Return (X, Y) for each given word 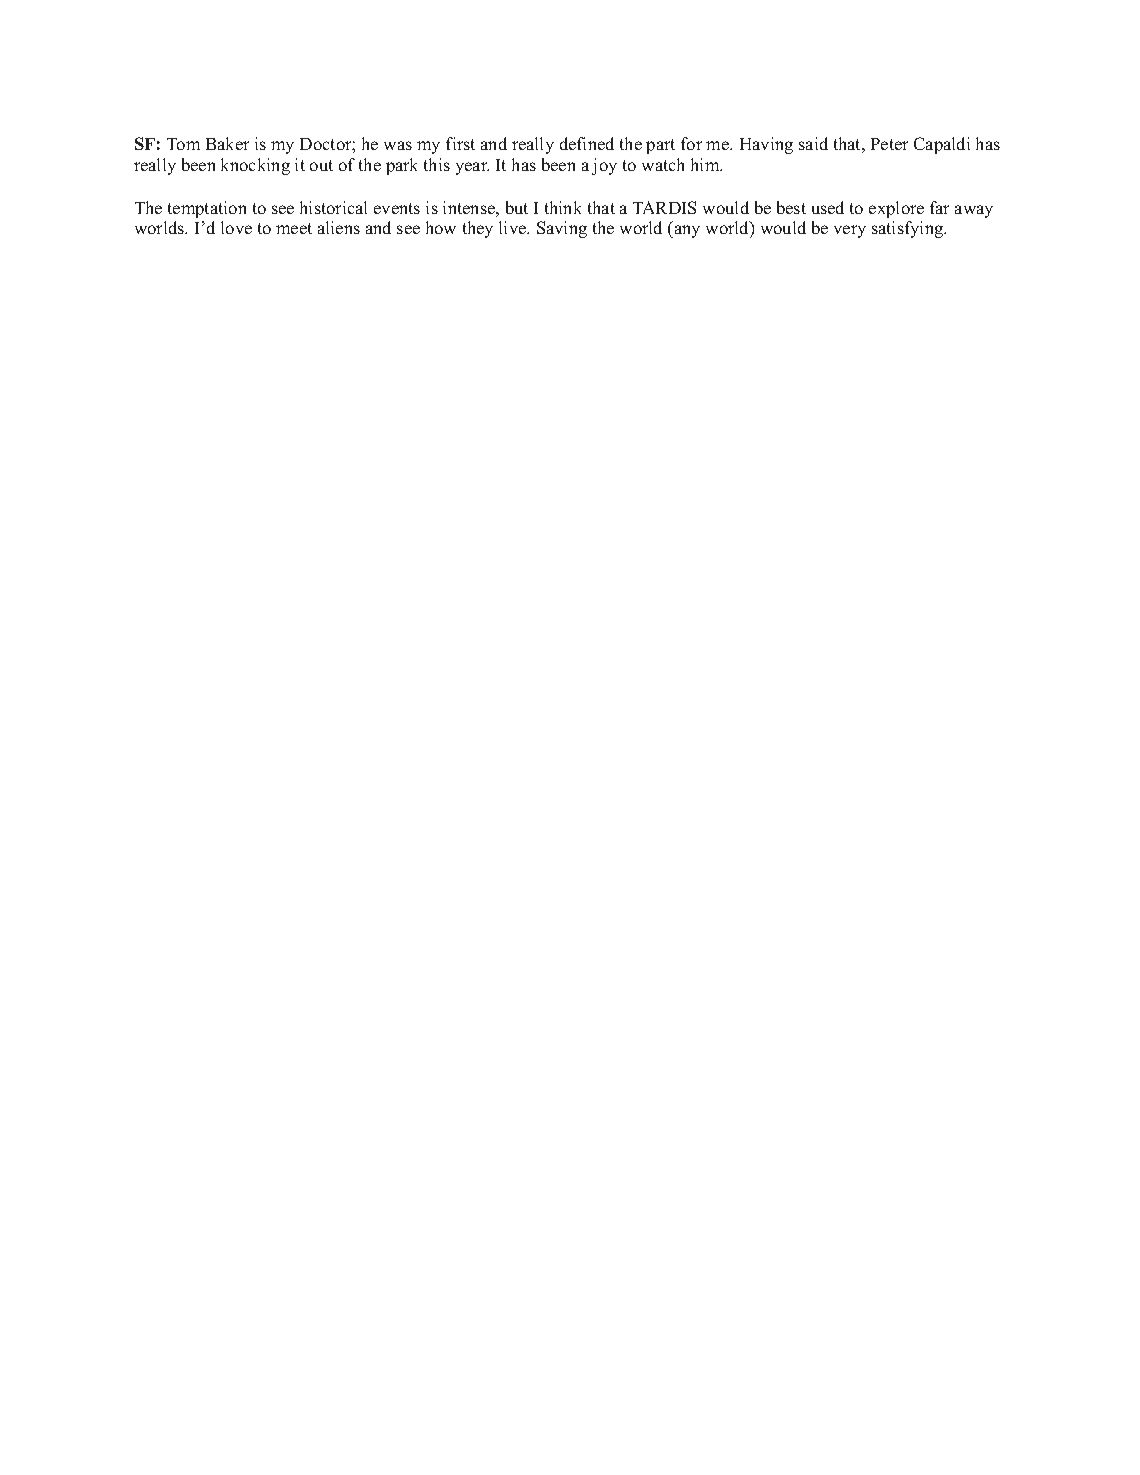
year (472, 168)
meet (294, 228)
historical (333, 207)
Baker (227, 143)
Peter (889, 144)
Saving (562, 229)
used (828, 207)
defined (587, 143)
